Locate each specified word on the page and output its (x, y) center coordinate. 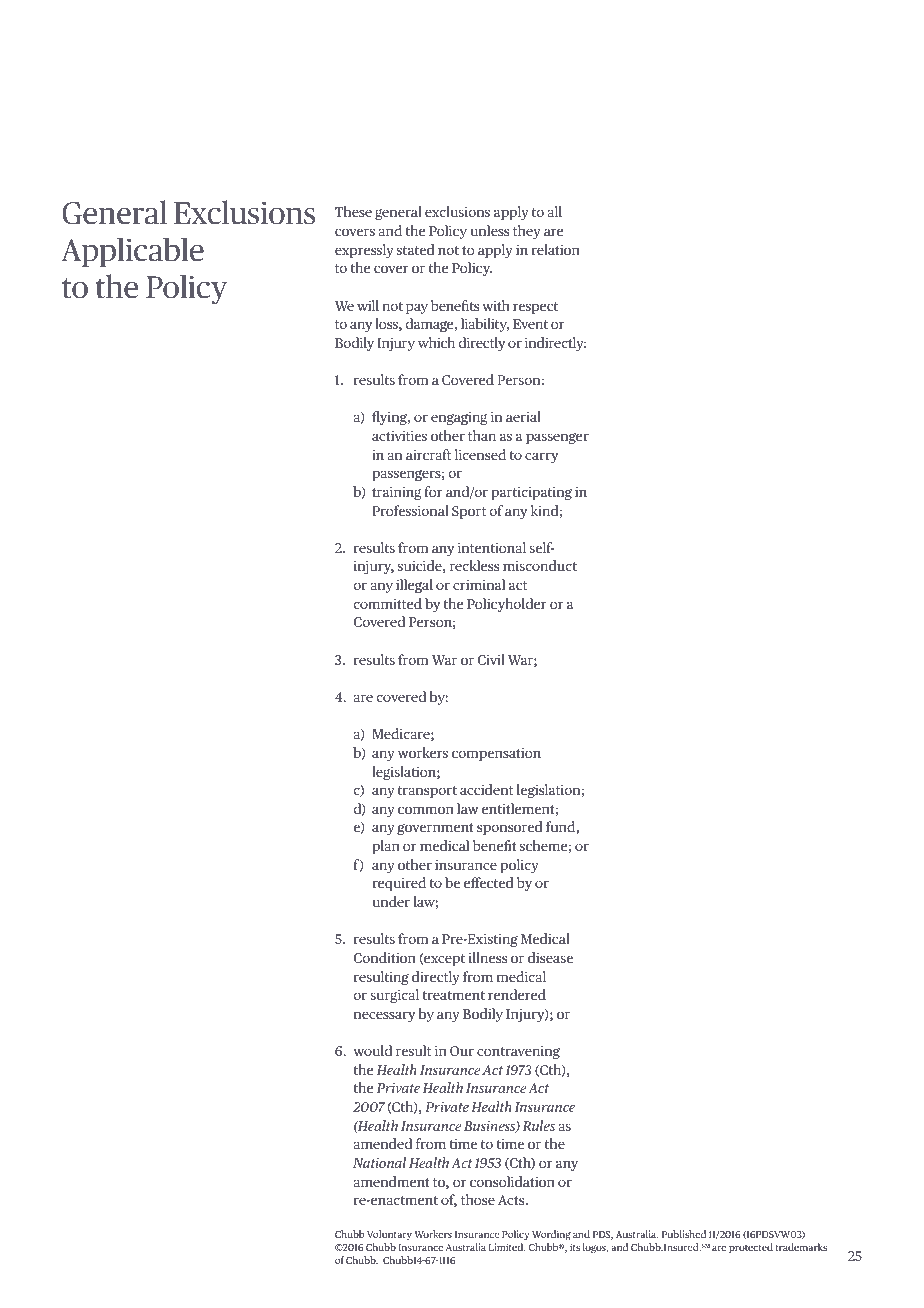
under (391, 901)
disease (550, 957)
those (478, 1199)
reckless (474, 565)
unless (489, 230)
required (399, 884)
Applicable (132, 252)
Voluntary (389, 1235)
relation (555, 249)
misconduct (540, 565)
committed (387, 603)
